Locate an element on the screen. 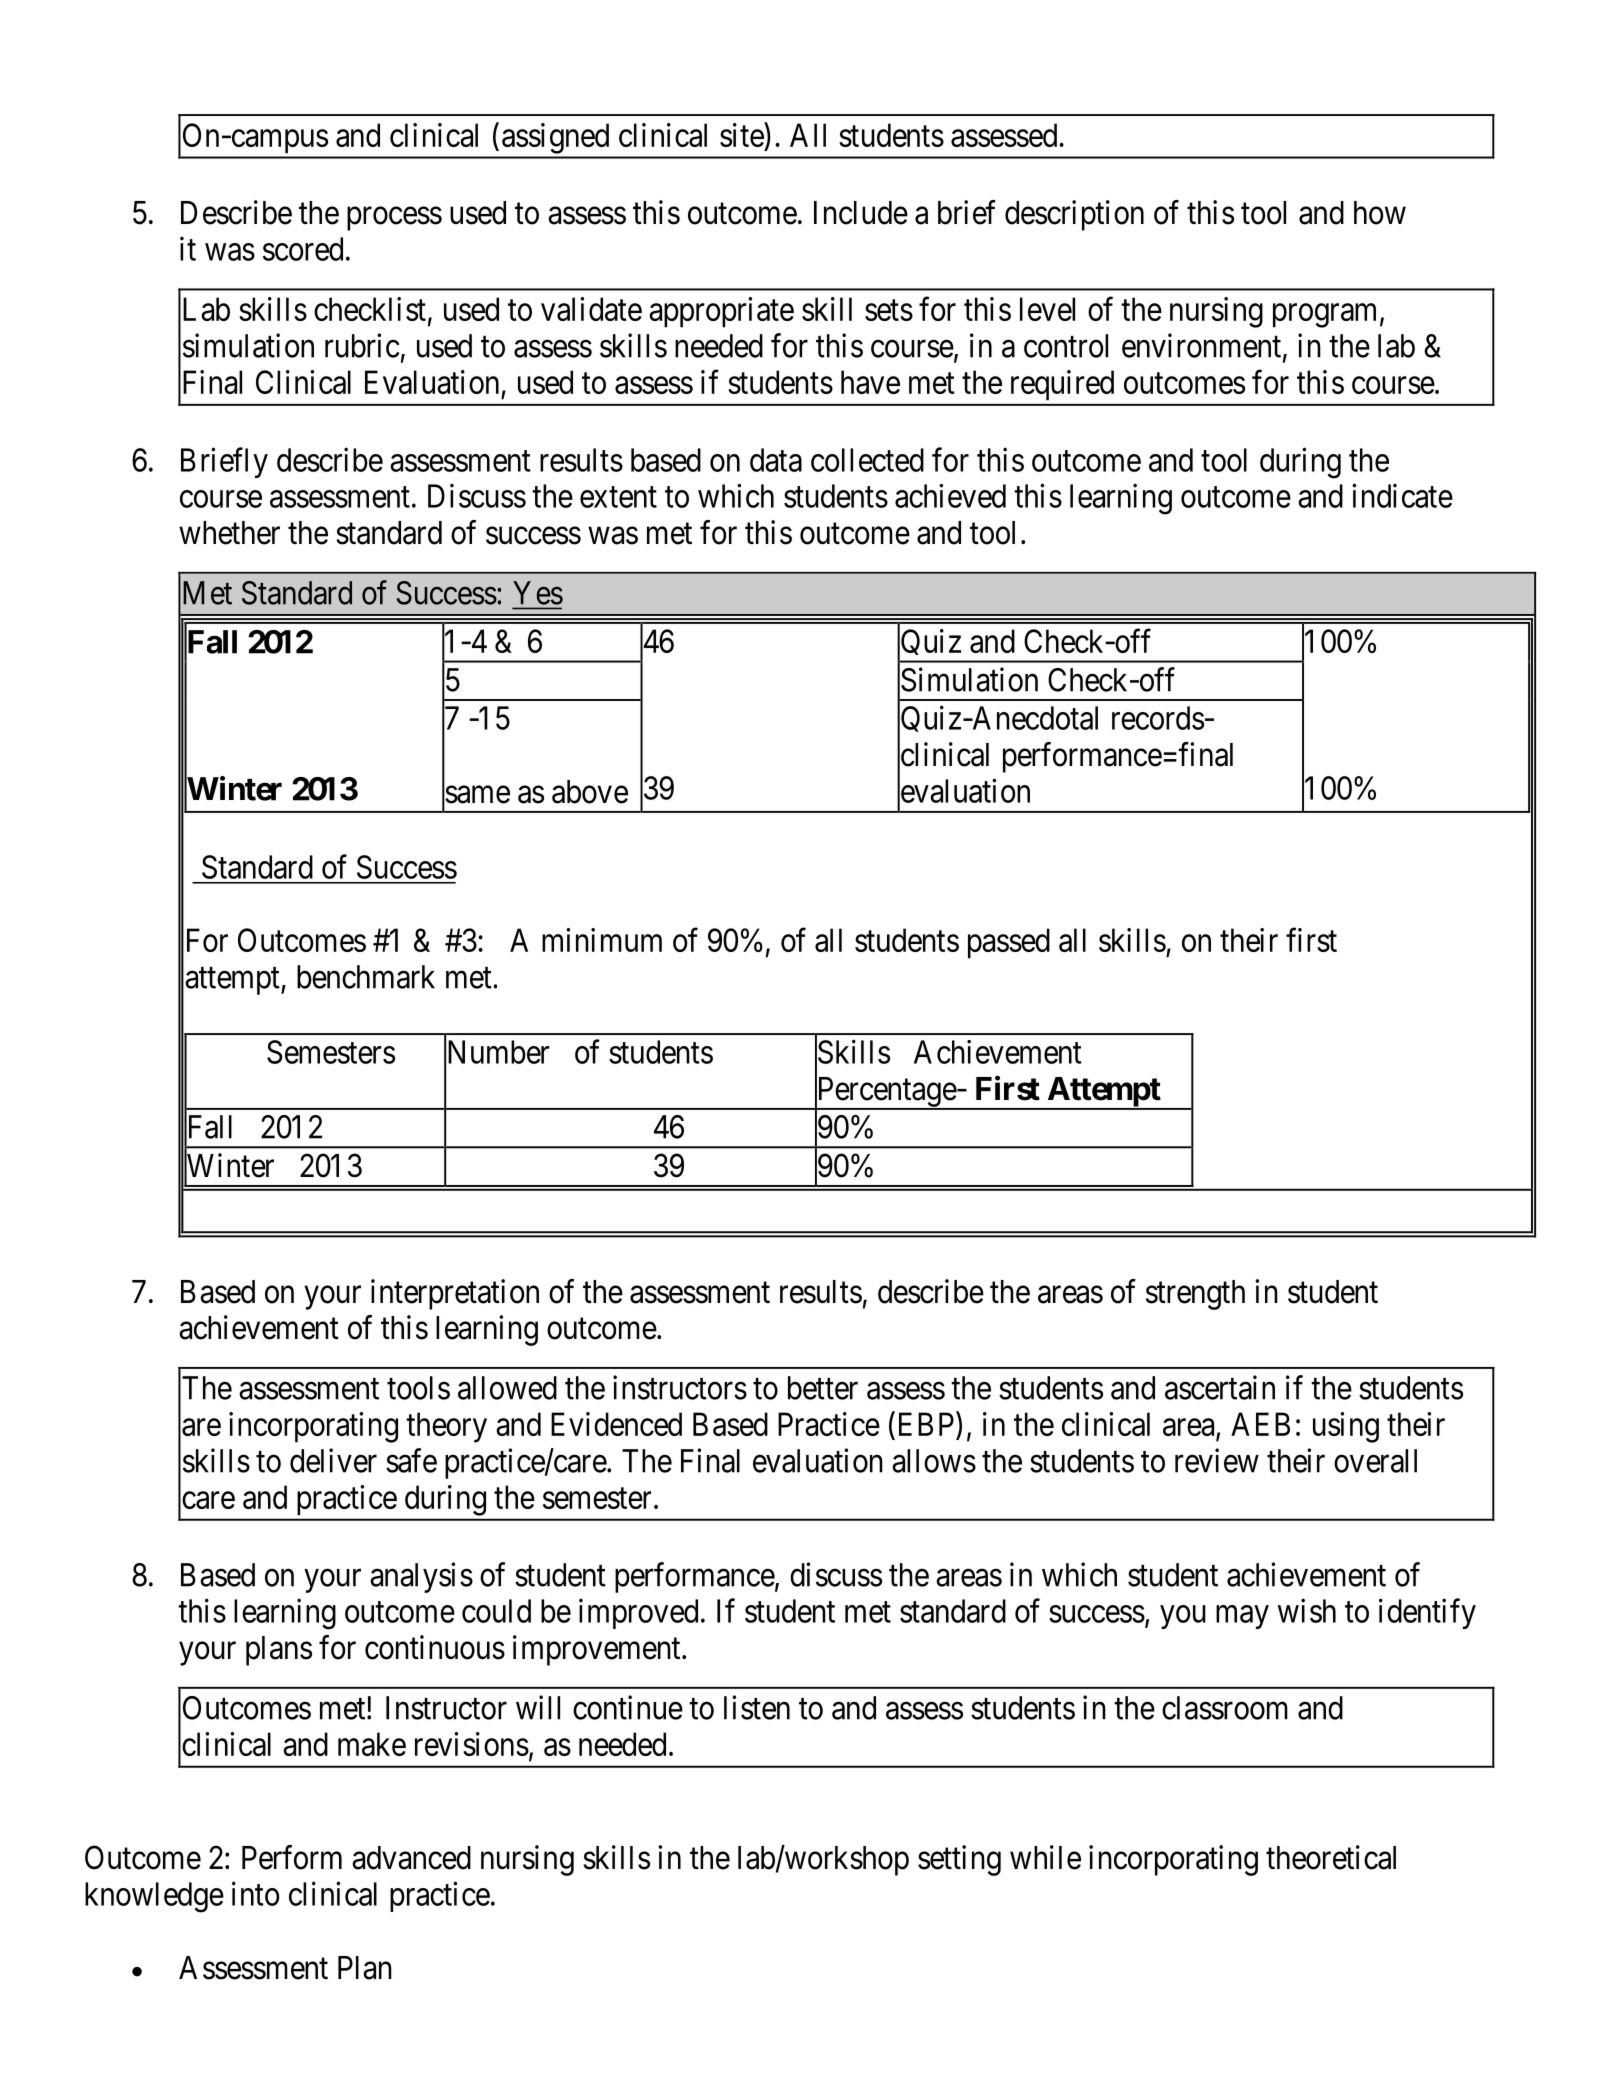 This screenshot has height=2092, width=1617. Include is located at coordinates (861, 213).
